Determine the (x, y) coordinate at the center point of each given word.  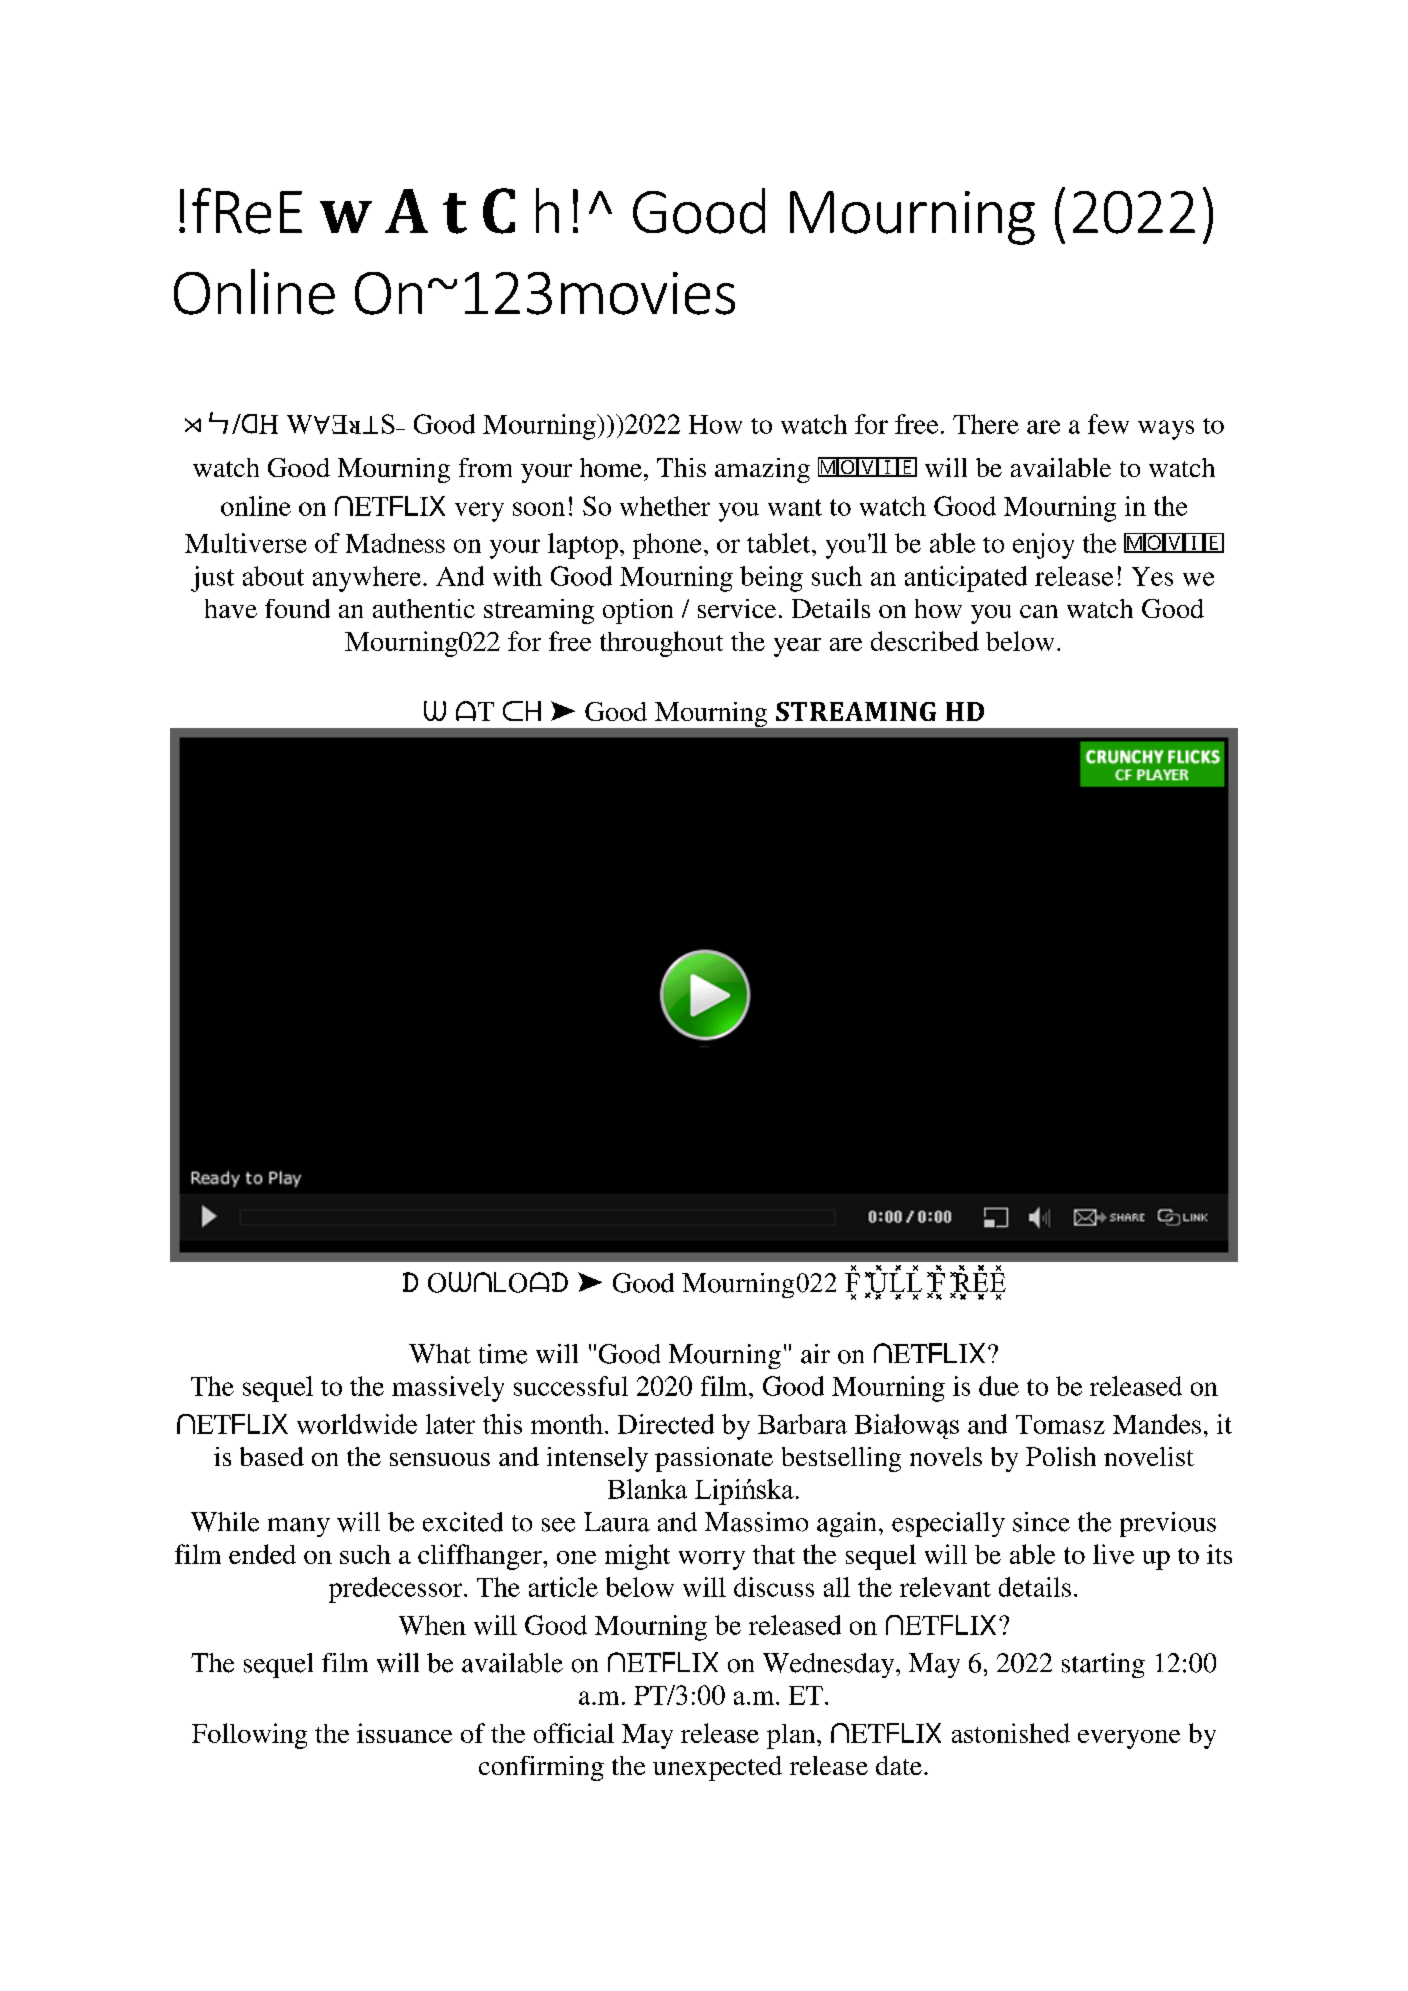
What (440, 1354)
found (297, 608)
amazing (762, 470)
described (925, 641)
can (1039, 611)
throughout (661, 644)
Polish (1061, 1456)
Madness (395, 543)
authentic (424, 608)
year (797, 647)
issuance (404, 1733)
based (272, 1456)
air (815, 1354)
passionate (714, 1459)
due (999, 1386)
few (1108, 424)
